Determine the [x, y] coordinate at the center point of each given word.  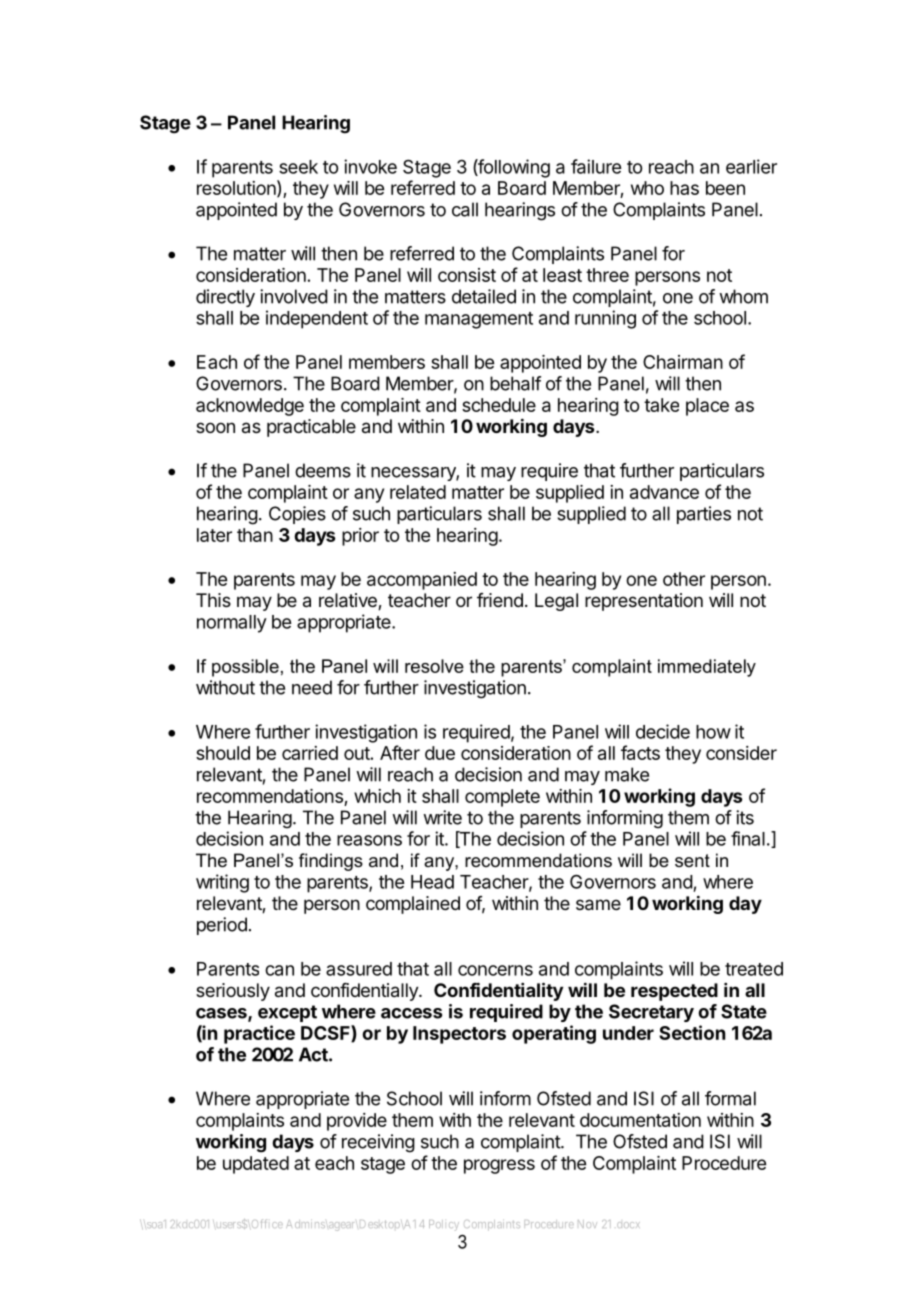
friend [500, 600]
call [465, 209]
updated [256, 1165]
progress [499, 1166]
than [255, 535]
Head [432, 882]
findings [331, 862]
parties [704, 515]
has [684, 188]
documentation [640, 1120]
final [748, 838]
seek [298, 167]
